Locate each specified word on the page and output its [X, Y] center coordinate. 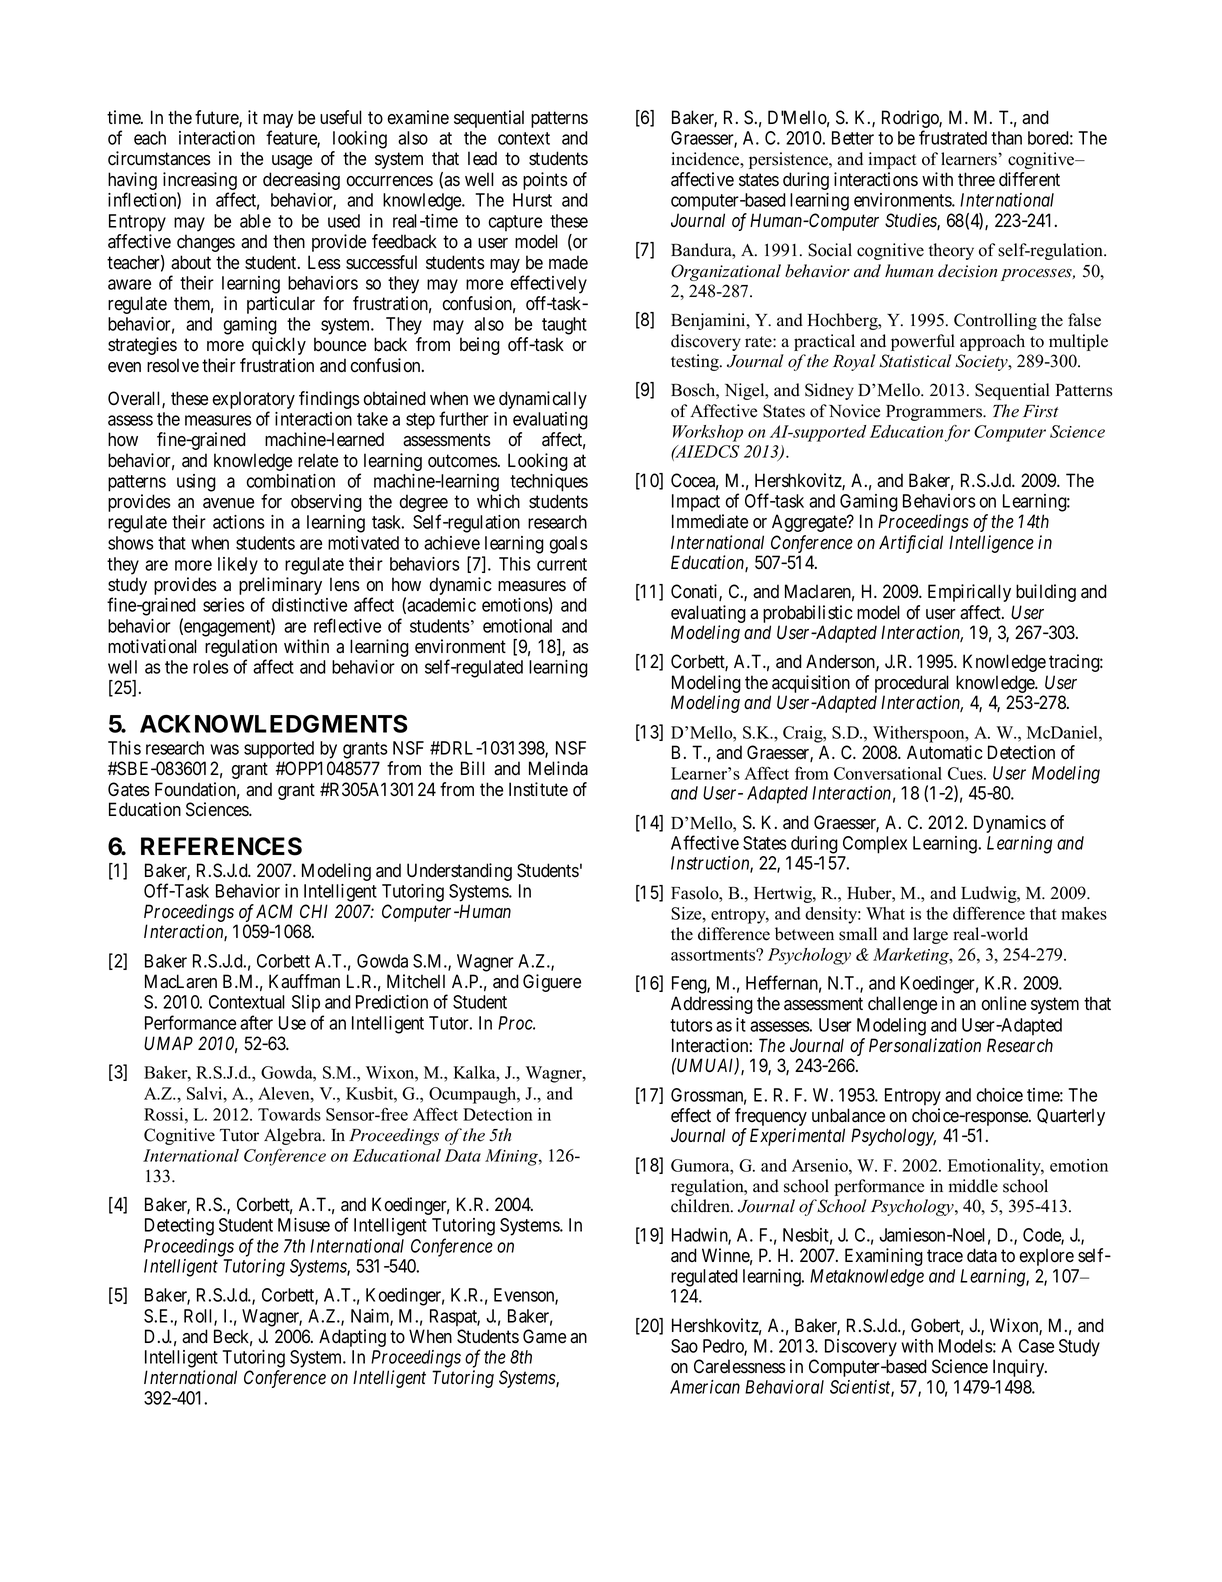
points [545, 181]
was [224, 749]
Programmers [935, 413]
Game [544, 1336]
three [976, 179]
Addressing [712, 1005]
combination [290, 481]
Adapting [352, 1338]
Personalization [925, 1045]
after [256, 1022]
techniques [549, 483]
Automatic [945, 752]
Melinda [558, 768]
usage [292, 162]
